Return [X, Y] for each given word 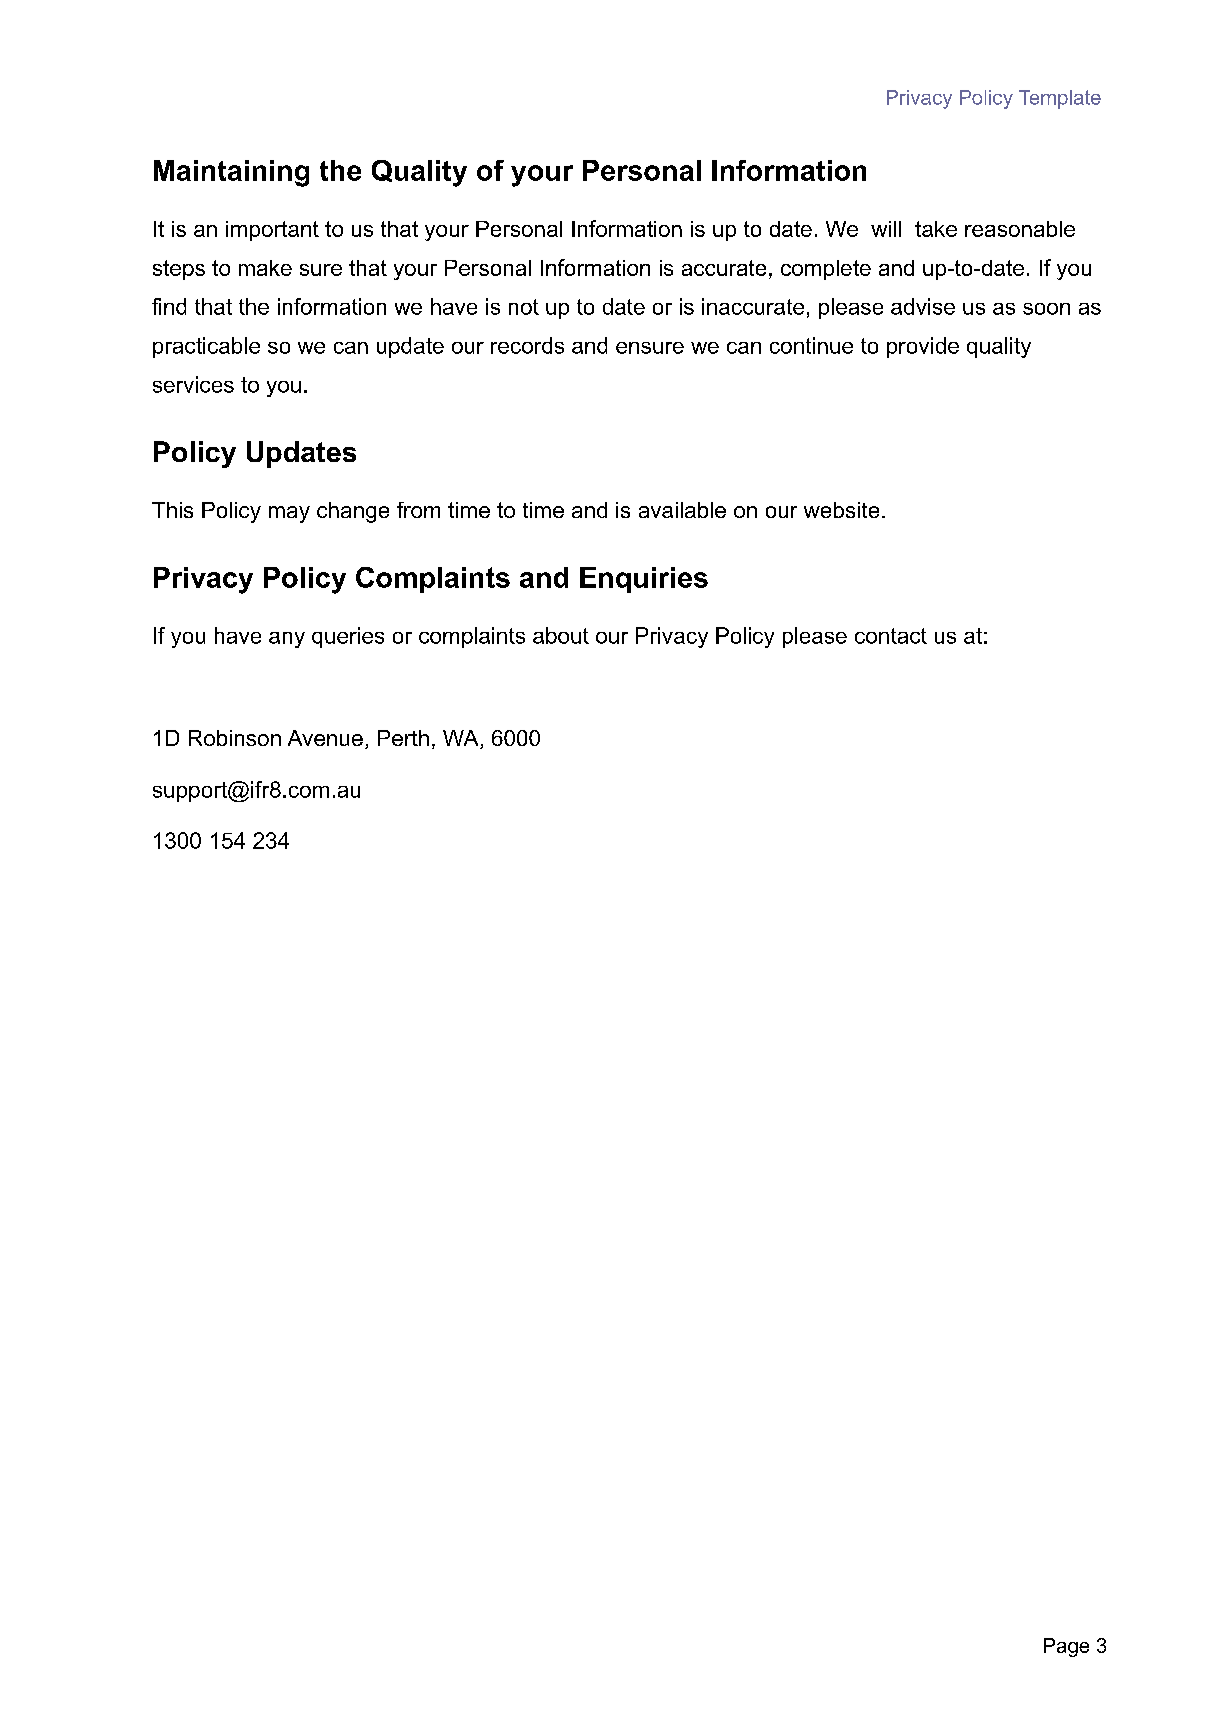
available [682, 510]
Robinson [235, 738]
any [287, 640]
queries [348, 637]
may [289, 514]
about [561, 635]
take [936, 229]
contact [891, 636]
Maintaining [231, 173]
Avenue [325, 738]
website [841, 510]
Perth [403, 738]
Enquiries [644, 580]
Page [1066, 1647]
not [524, 307]
